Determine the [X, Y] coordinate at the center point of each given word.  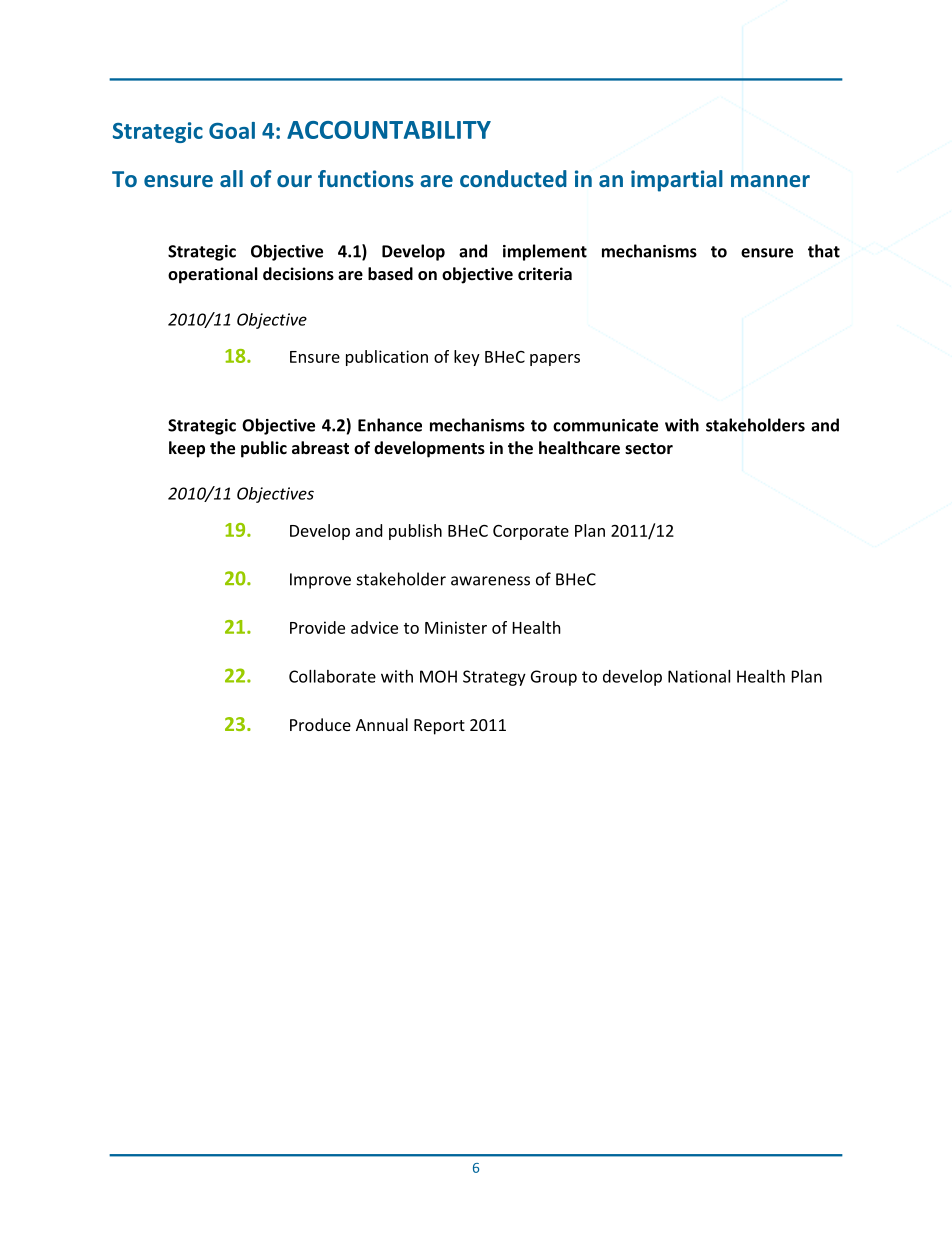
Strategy [494, 678]
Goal [232, 130]
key [467, 358]
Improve [320, 581]
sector [649, 448]
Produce [320, 724]
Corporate [531, 532]
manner [770, 181]
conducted [513, 178]
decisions [298, 273]
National [699, 676]
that [824, 251]
